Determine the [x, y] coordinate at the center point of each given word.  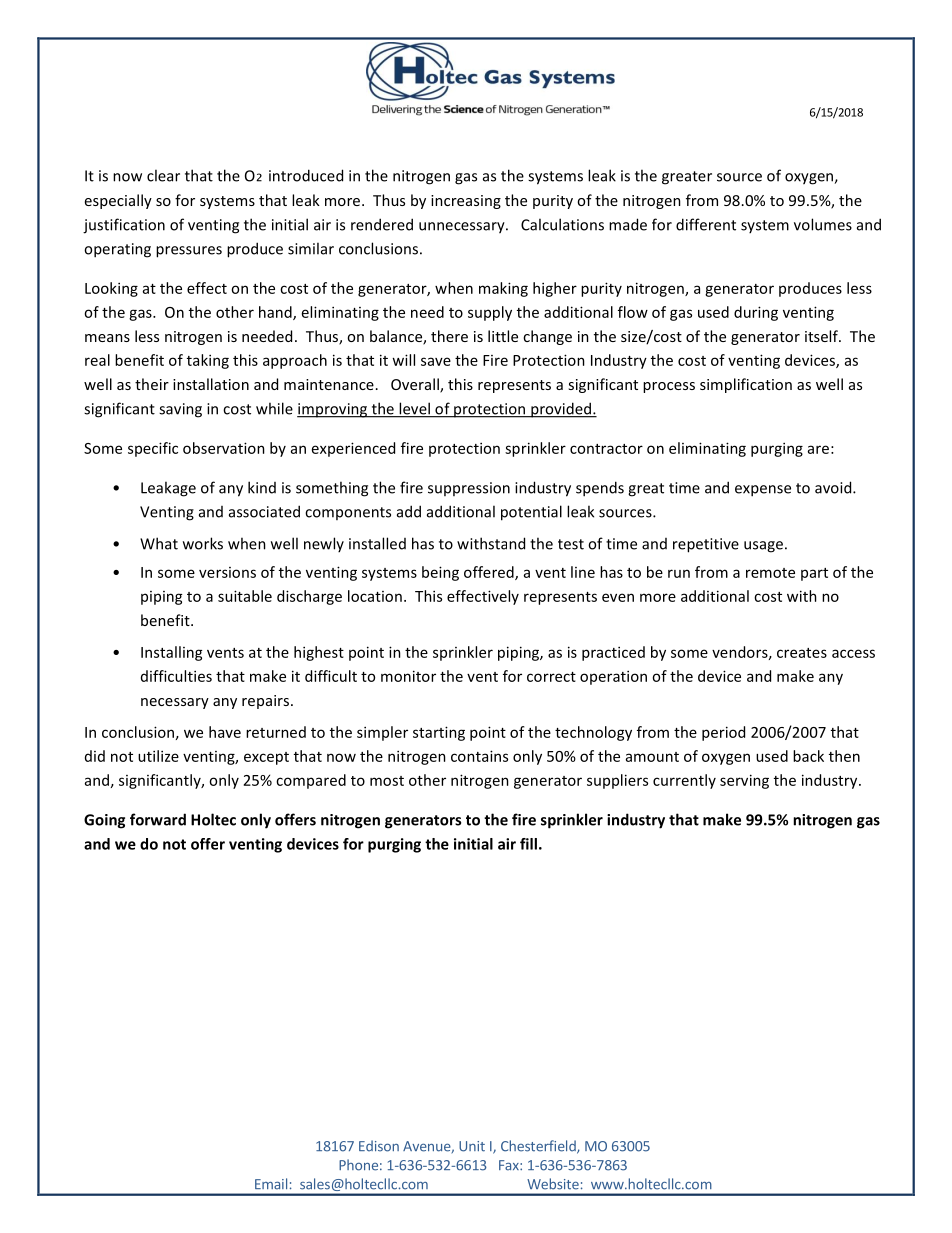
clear [163, 175]
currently [684, 781]
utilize [158, 756]
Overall [416, 385]
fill [528, 844]
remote [770, 573]
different [706, 224]
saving [180, 410]
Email [271, 1184]
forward [158, 819]
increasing [466, 202]
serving [744, 781]
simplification [746, 385]
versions [227, 572]
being [440, 573]
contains [479, 756]
